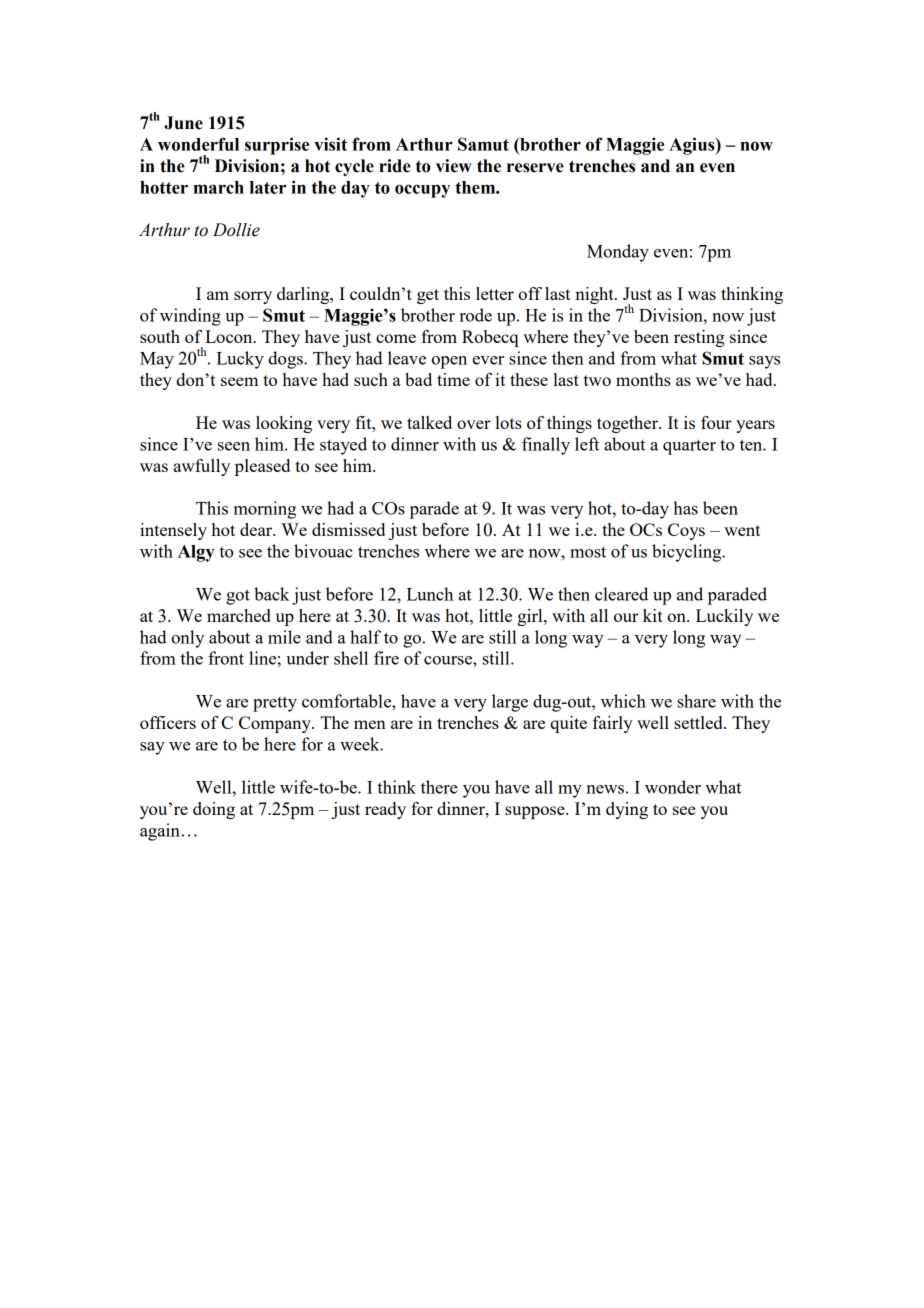 Image resolution: width=924 pixels, height=1308 pixels. Describe the element at coordinates (202, 467) in the screenshot. I see `awfully` at that location.
